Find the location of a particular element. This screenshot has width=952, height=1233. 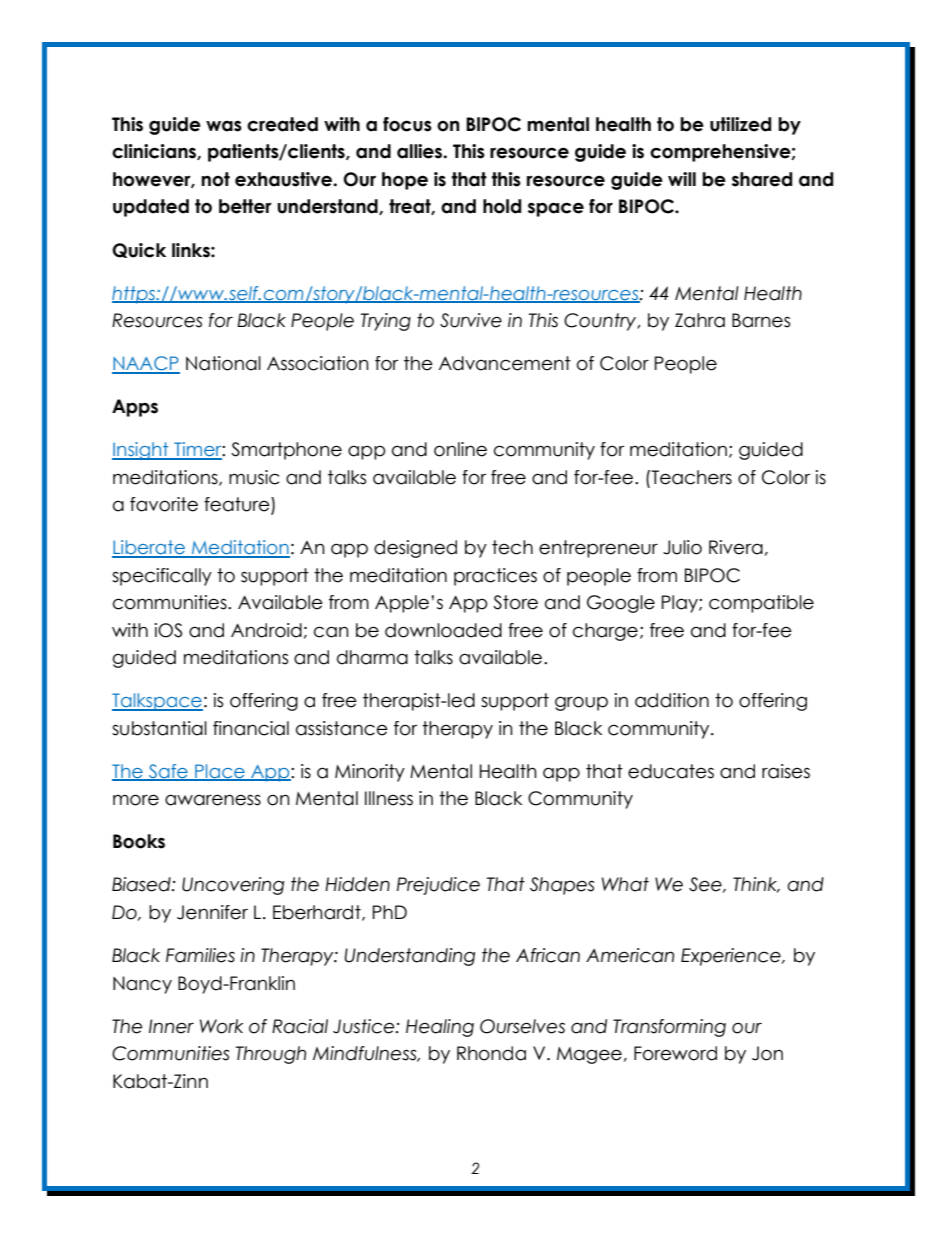

Work is located at coordinates (221, 1026).
